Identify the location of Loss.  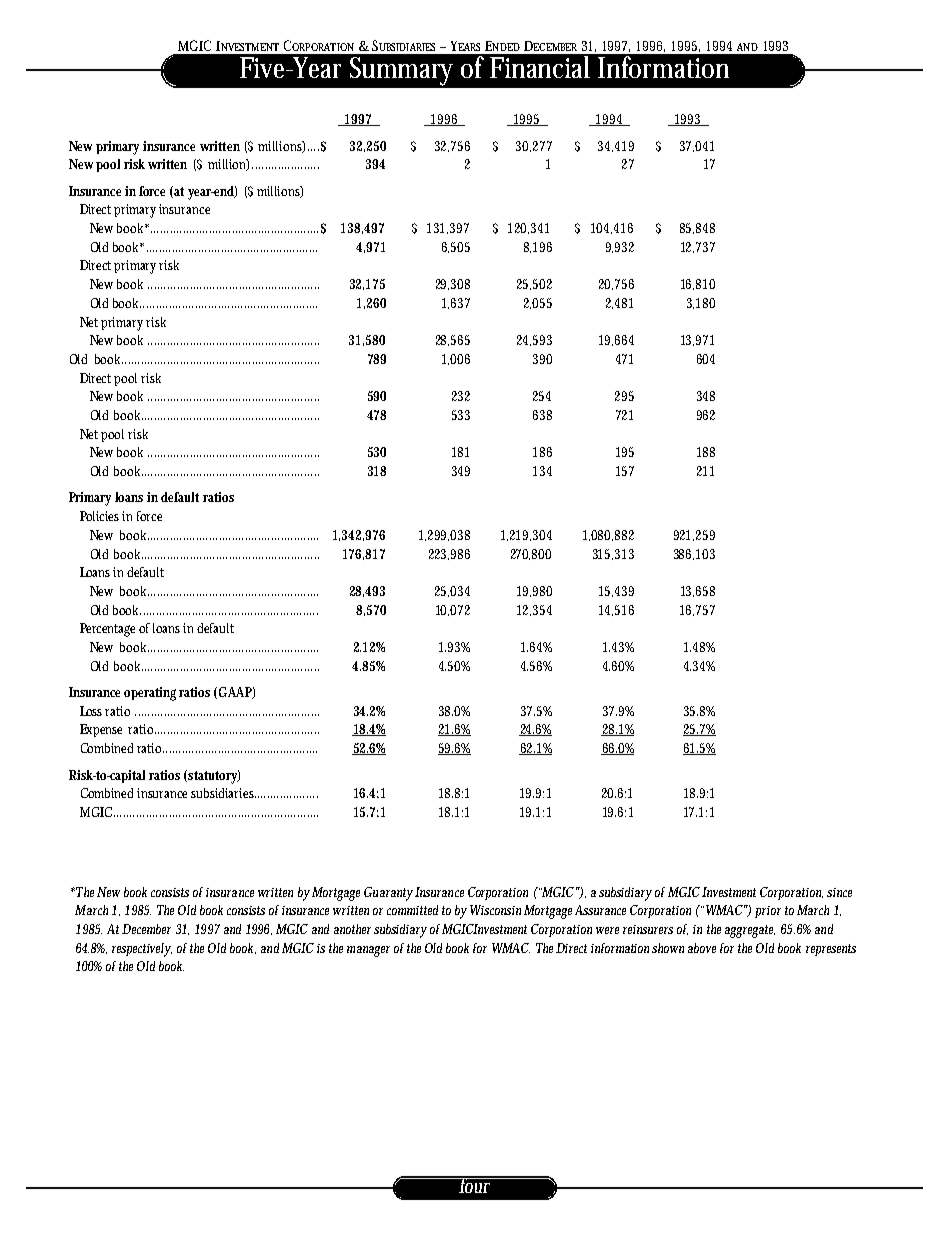
(93, 711).
